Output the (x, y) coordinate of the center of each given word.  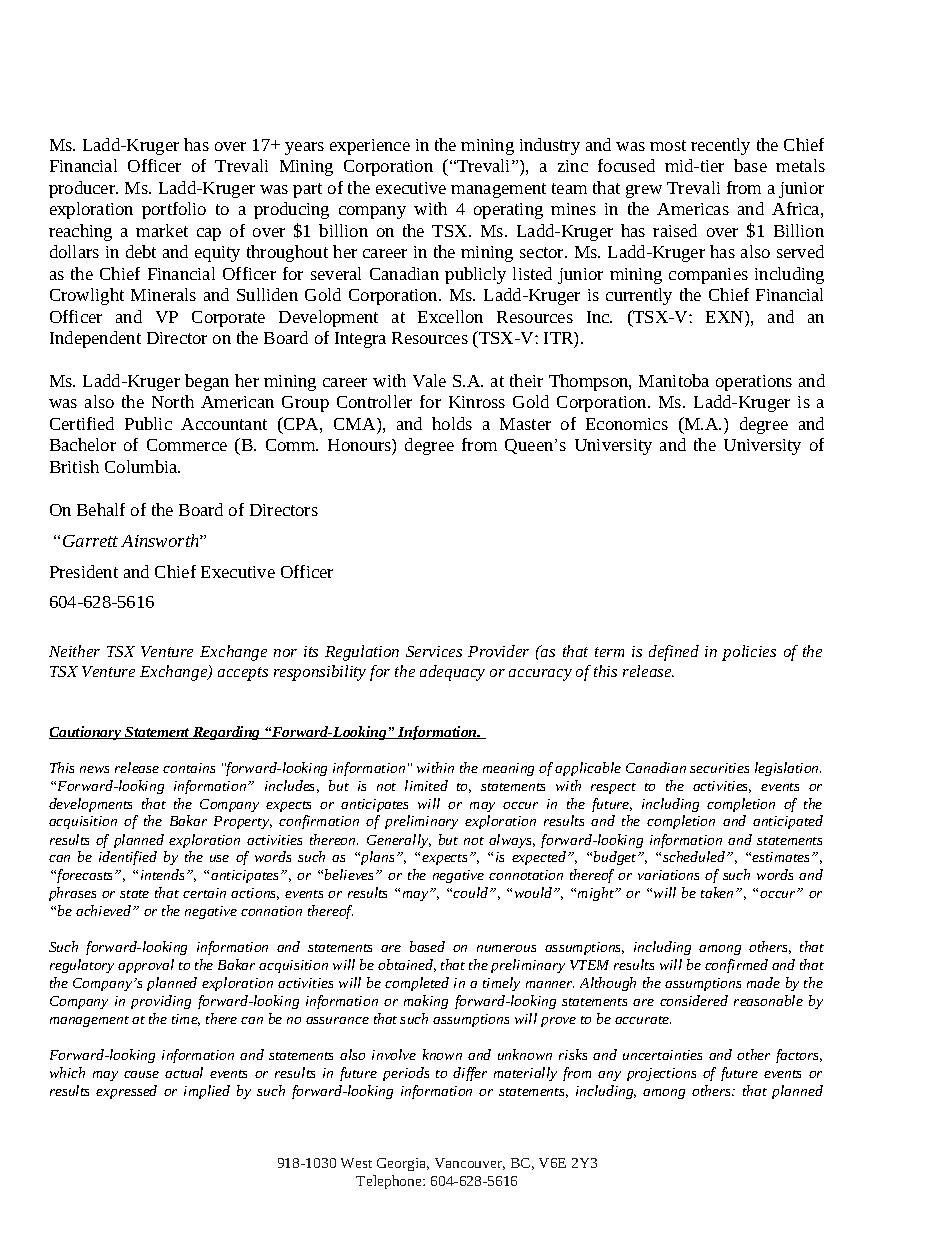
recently (720, 146)
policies (749, 653)
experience (370, 147)
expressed (126, 1092)
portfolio (174, 210)
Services (434, 651)
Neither (74, 651)
